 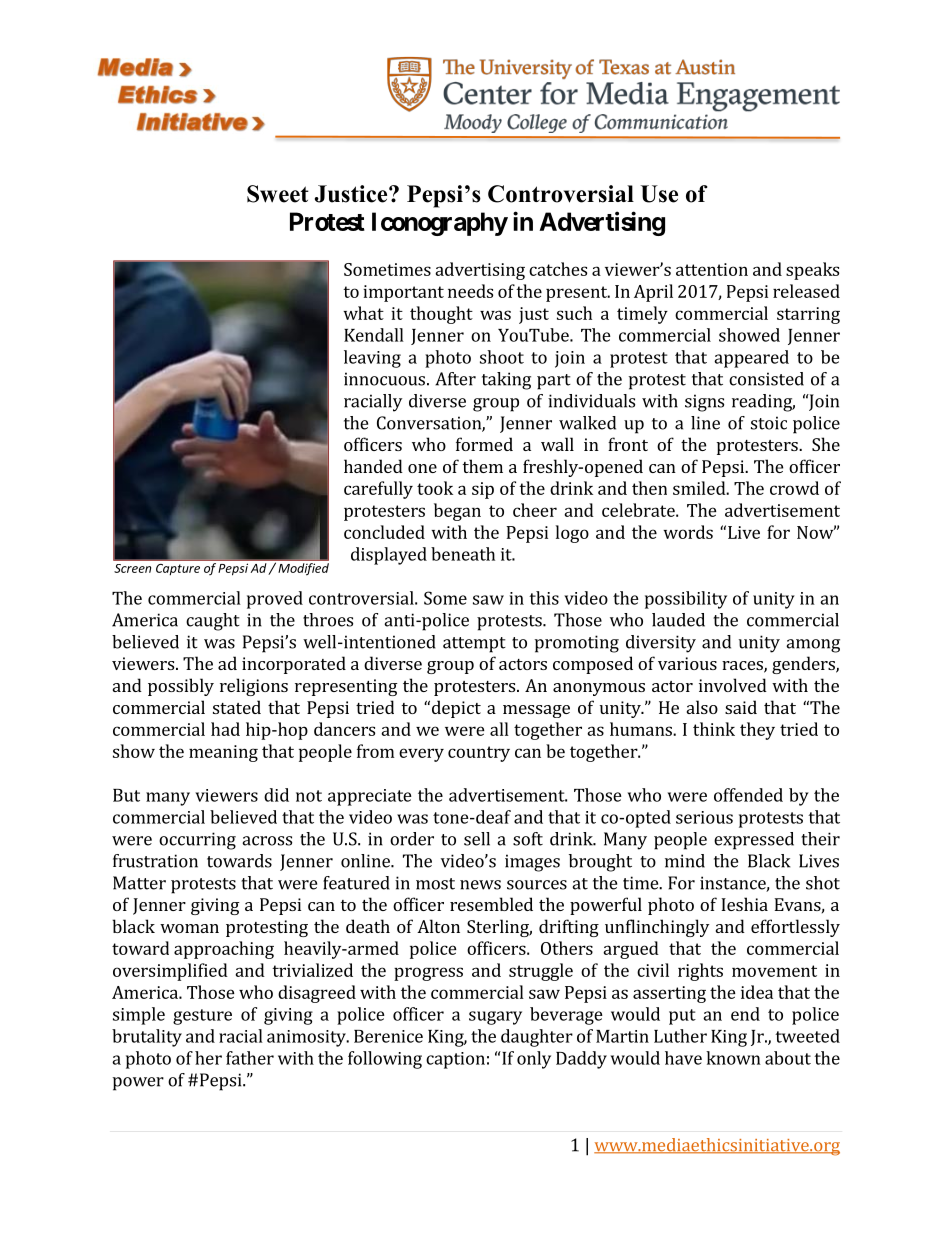 What do you see at coordinates (278, 194) in the image?
I see `Sweet` at bounding box center [278, 194].
